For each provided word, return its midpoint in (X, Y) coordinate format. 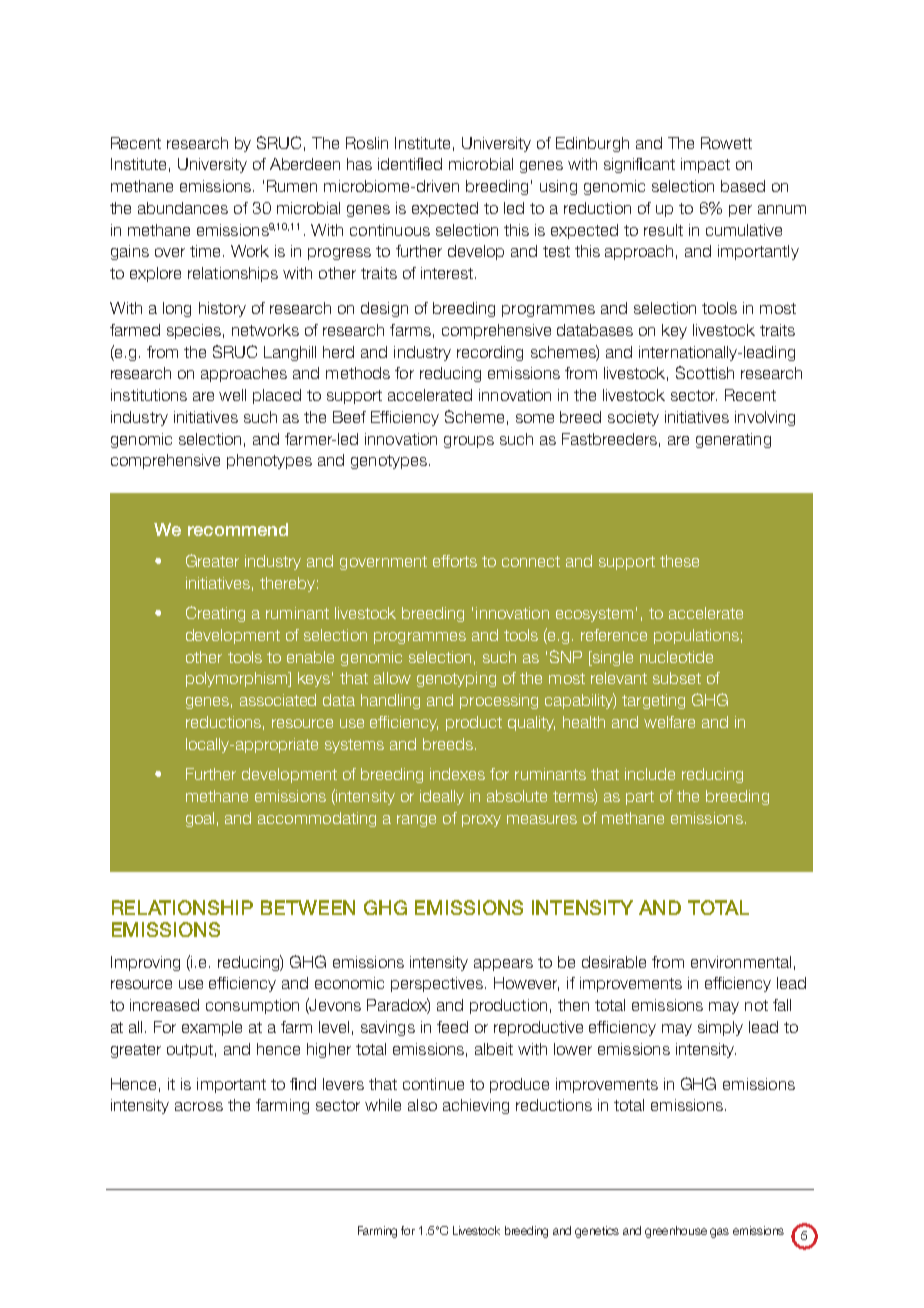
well (232, 395)
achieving (476, 1106)
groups (469, 442)
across (199, 1106)
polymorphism (238, 679)
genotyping (456, 679)
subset (677, 678)
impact (705, 165)
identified (410, 164)
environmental (741, 962)
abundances (183, 208)
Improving (145, 963)
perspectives (438, 984)
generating (733, 440)
